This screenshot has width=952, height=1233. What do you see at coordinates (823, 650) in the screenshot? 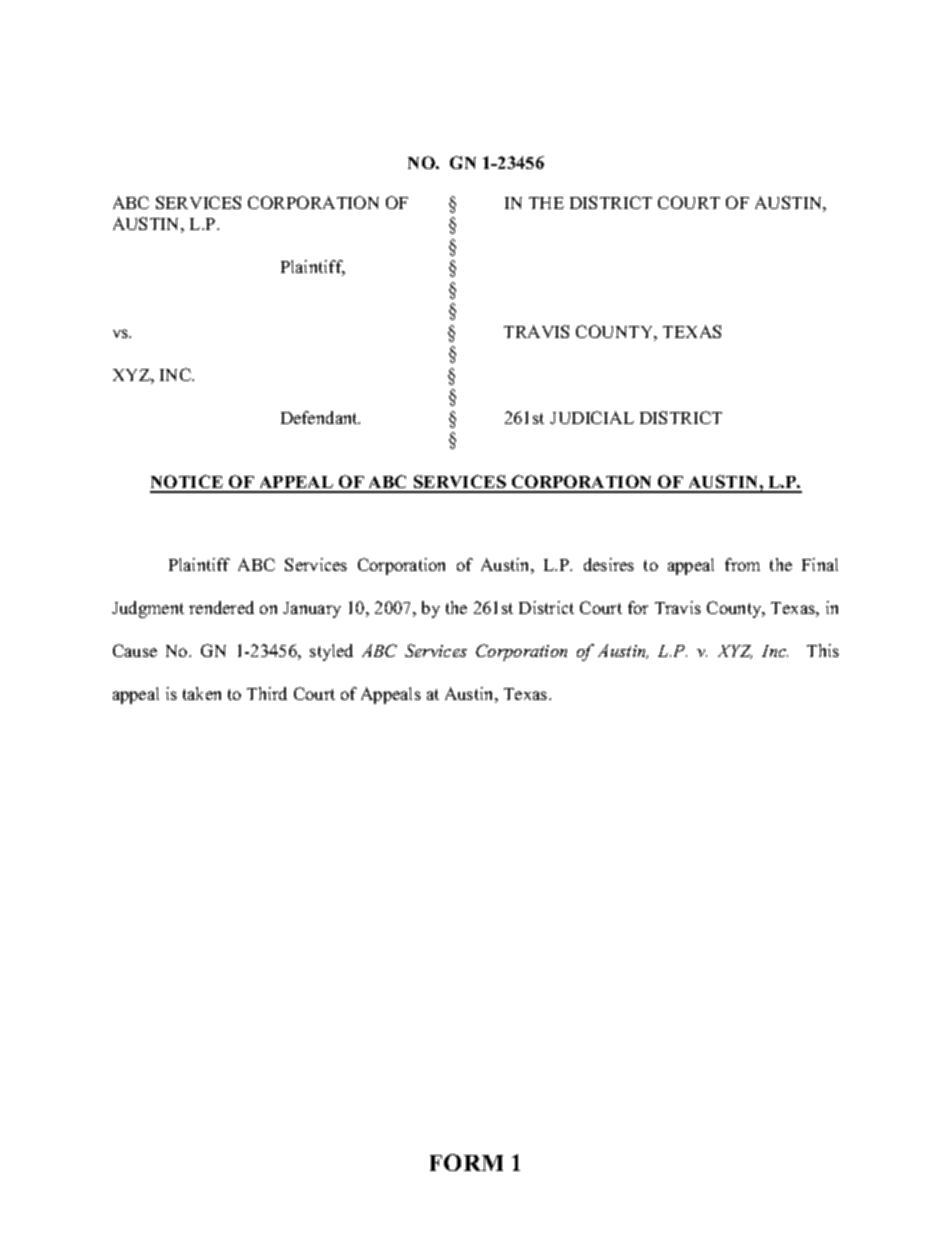
I see `This` at bounding box center [823, 650].
